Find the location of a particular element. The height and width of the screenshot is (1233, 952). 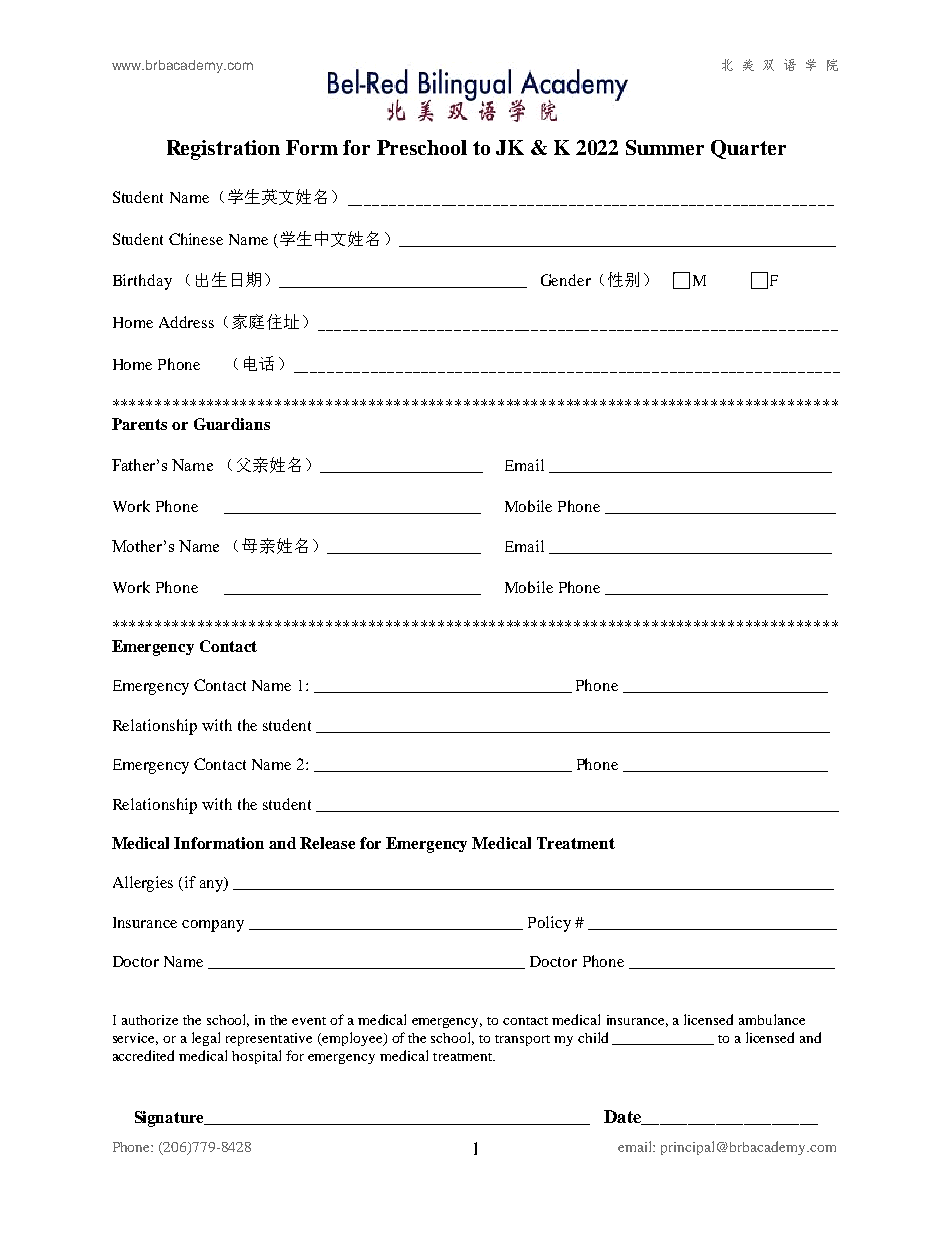

Policy is located at coordinates (549, 924).
